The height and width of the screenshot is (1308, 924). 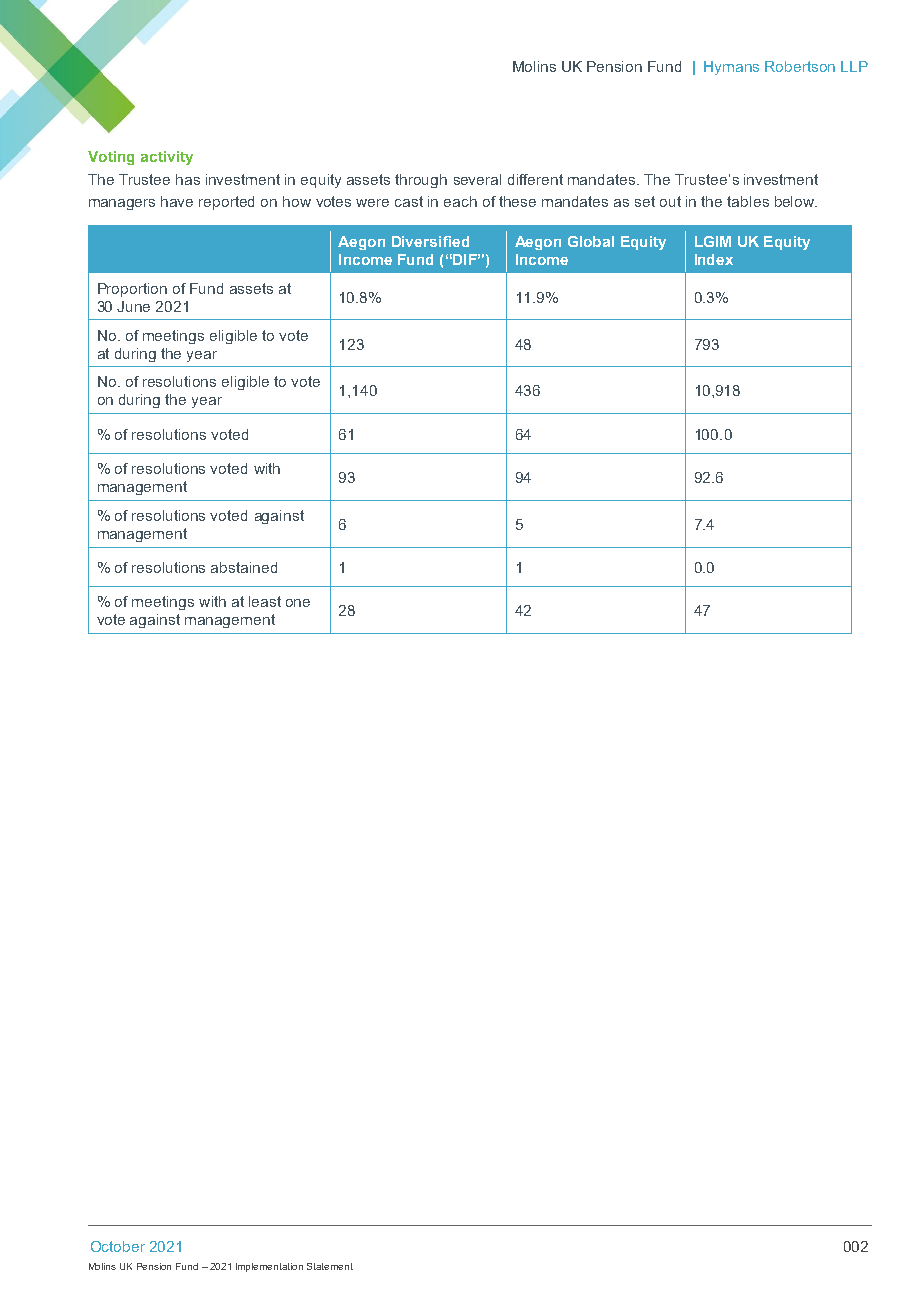 What do you see at coordinates (167, 158) in the screenshot?
I see `activity` at bounding box center [167, 158].
